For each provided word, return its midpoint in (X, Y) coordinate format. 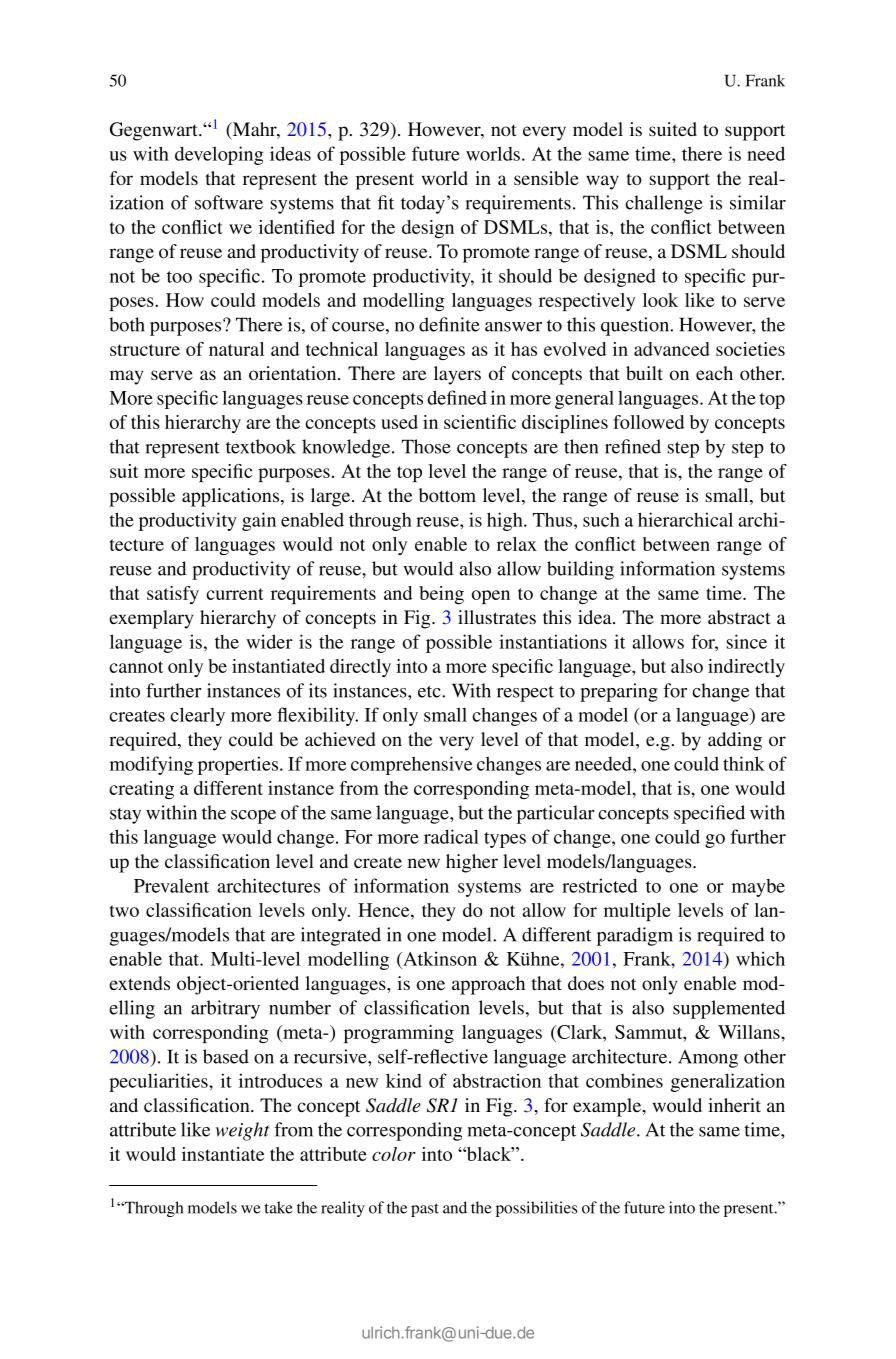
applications (232, 497)
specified (709, 814)
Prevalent (171, 886)
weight (243, 1131)
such (601, 519)
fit (386, 202)
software (229, 202)
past (425, 1210)
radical (451, 836)
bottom (447, 495)
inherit (734, 1105)
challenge (664, 204)
